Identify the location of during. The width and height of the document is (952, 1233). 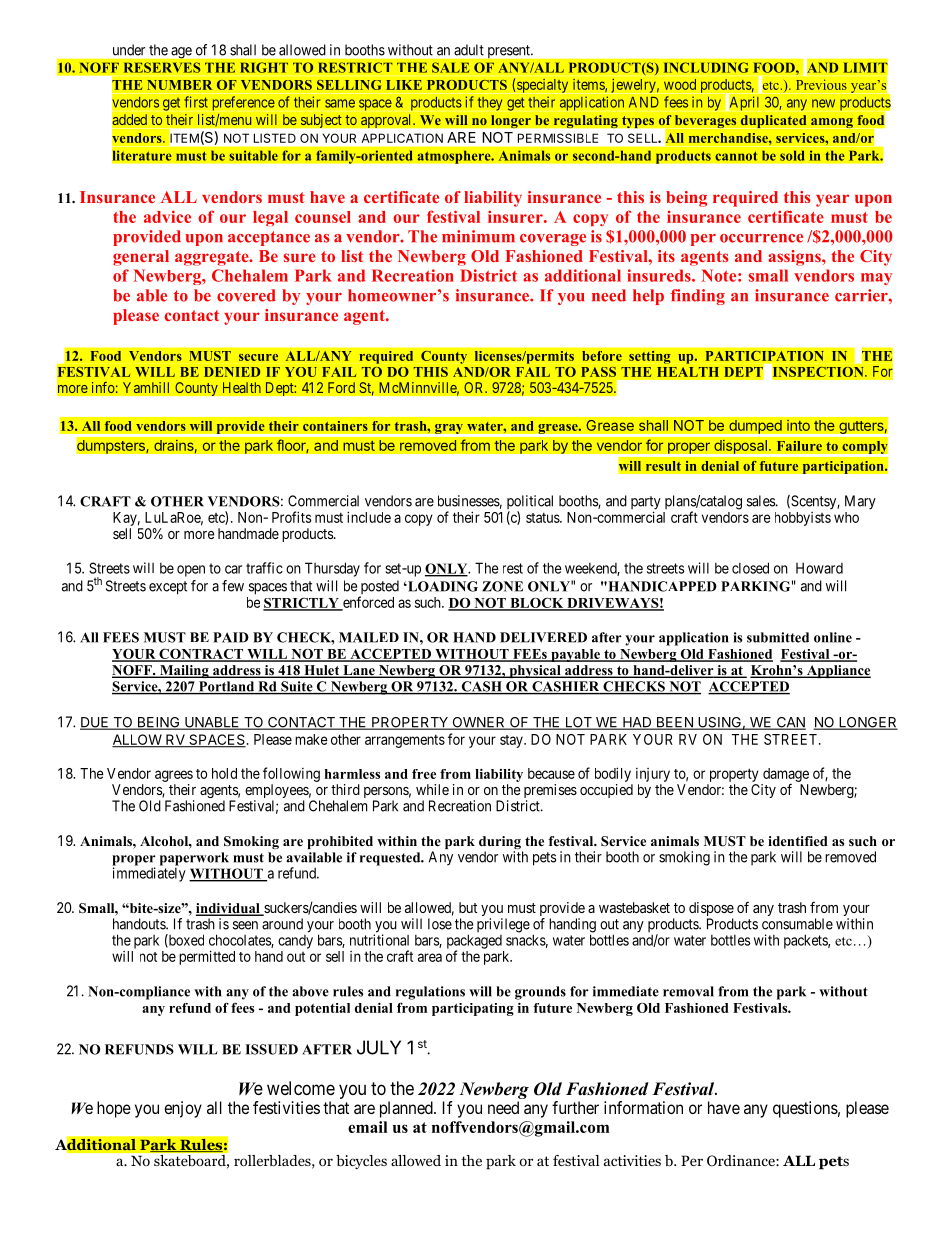
(501, 844).
